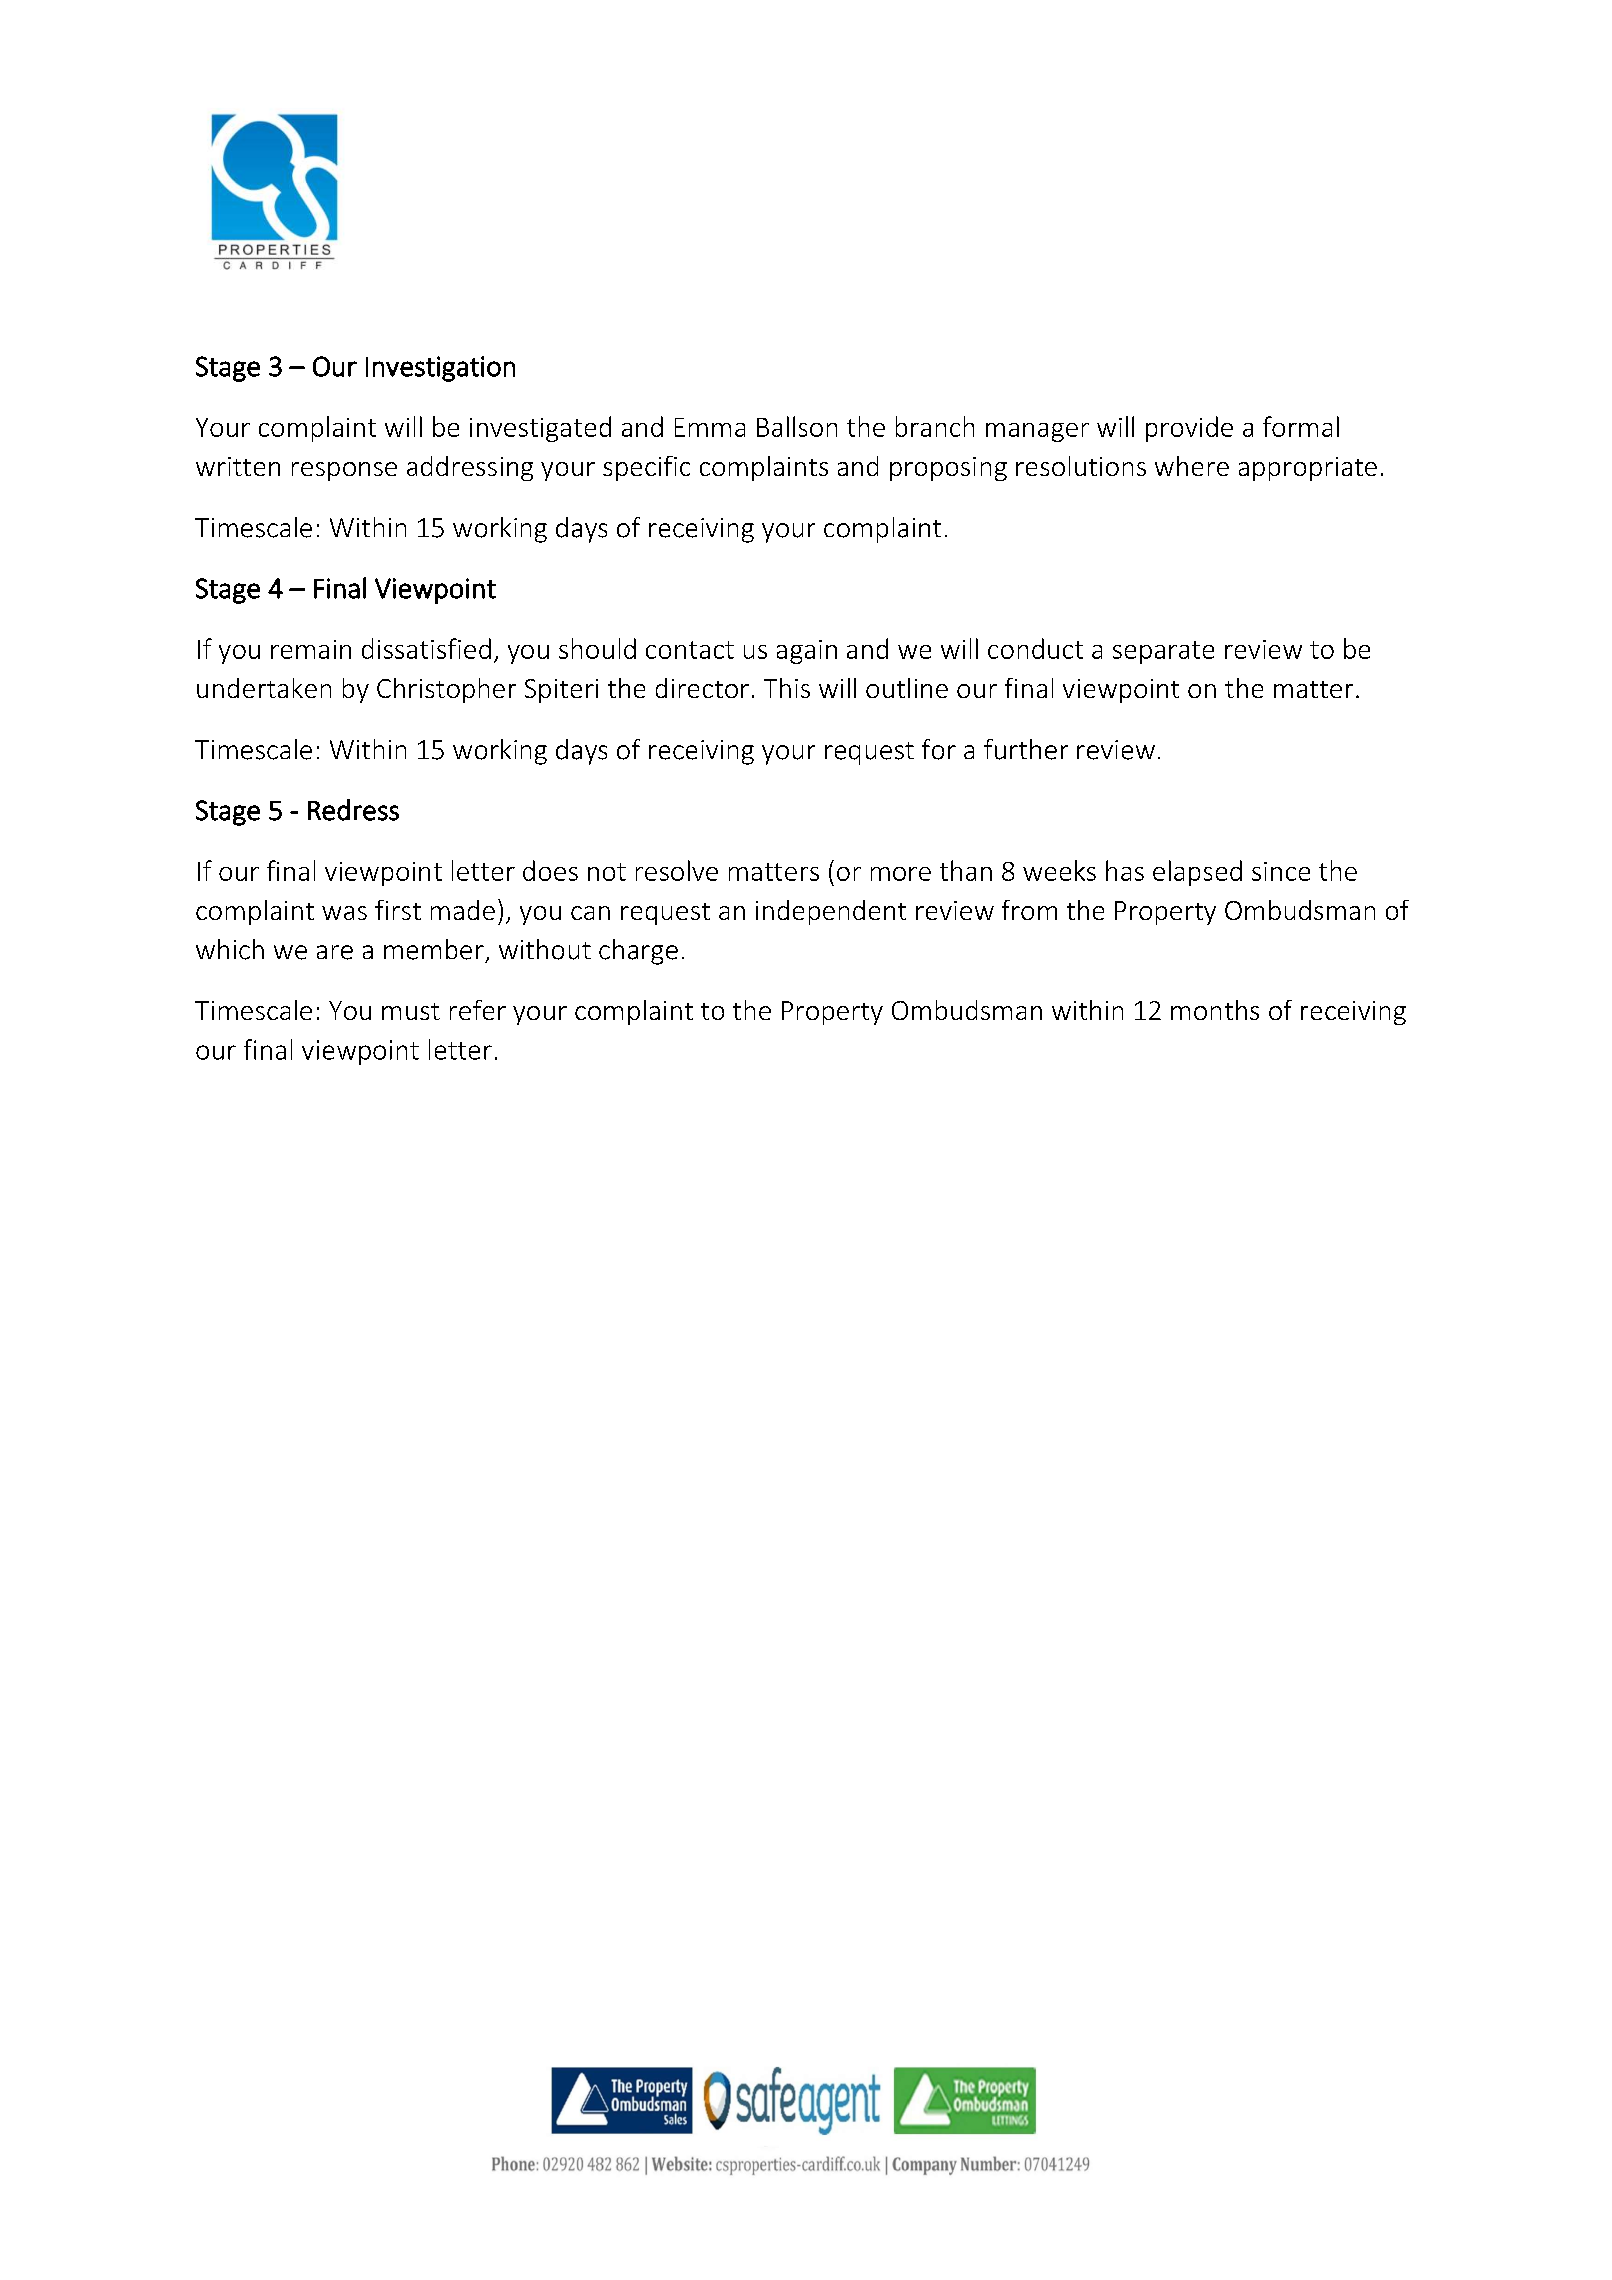 This document has height=2280, width=1612. Describe the element at coordinates (411, 1011) in the document. I see `must` at that location.
